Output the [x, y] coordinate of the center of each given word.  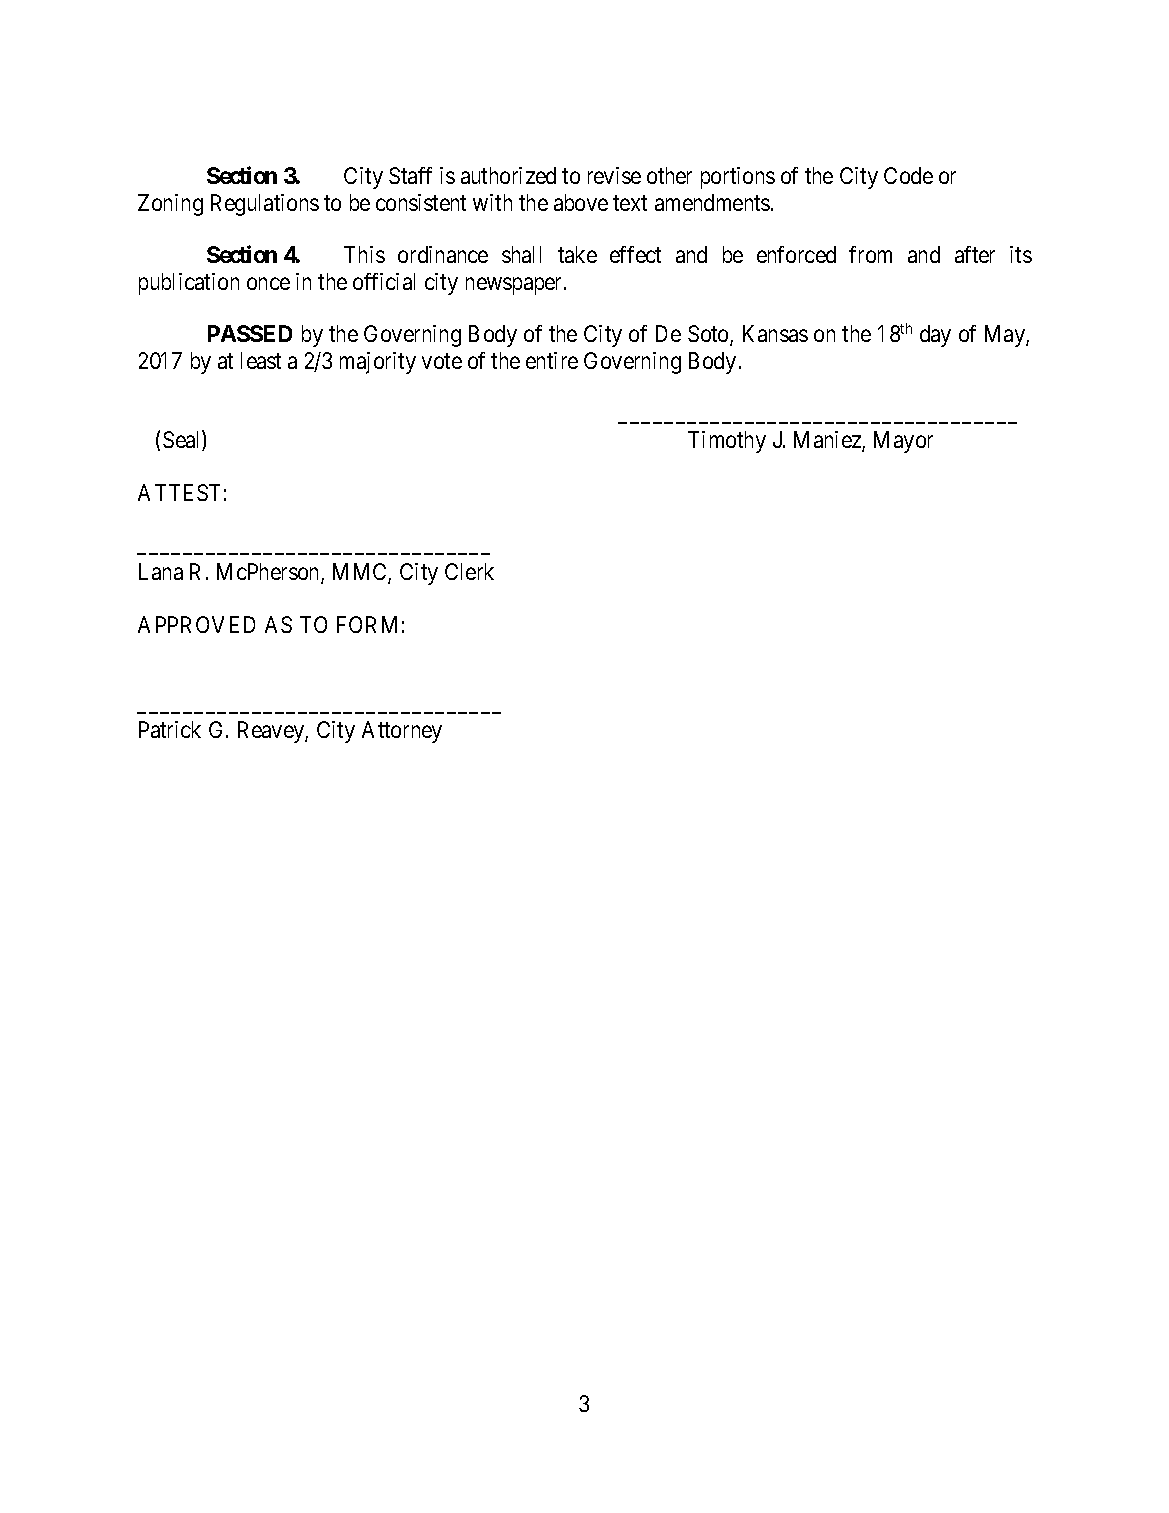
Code [908, 175]
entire [552, 360]
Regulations [265, 205]
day [935, 336]
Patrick [170, 729]
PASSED [250, 333]
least [261, 360]
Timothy [727, 442]
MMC [361, 573]
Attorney [402, 732]
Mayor [903, 442]
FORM [367, 624]
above [581, 202]
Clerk [469, 571]
